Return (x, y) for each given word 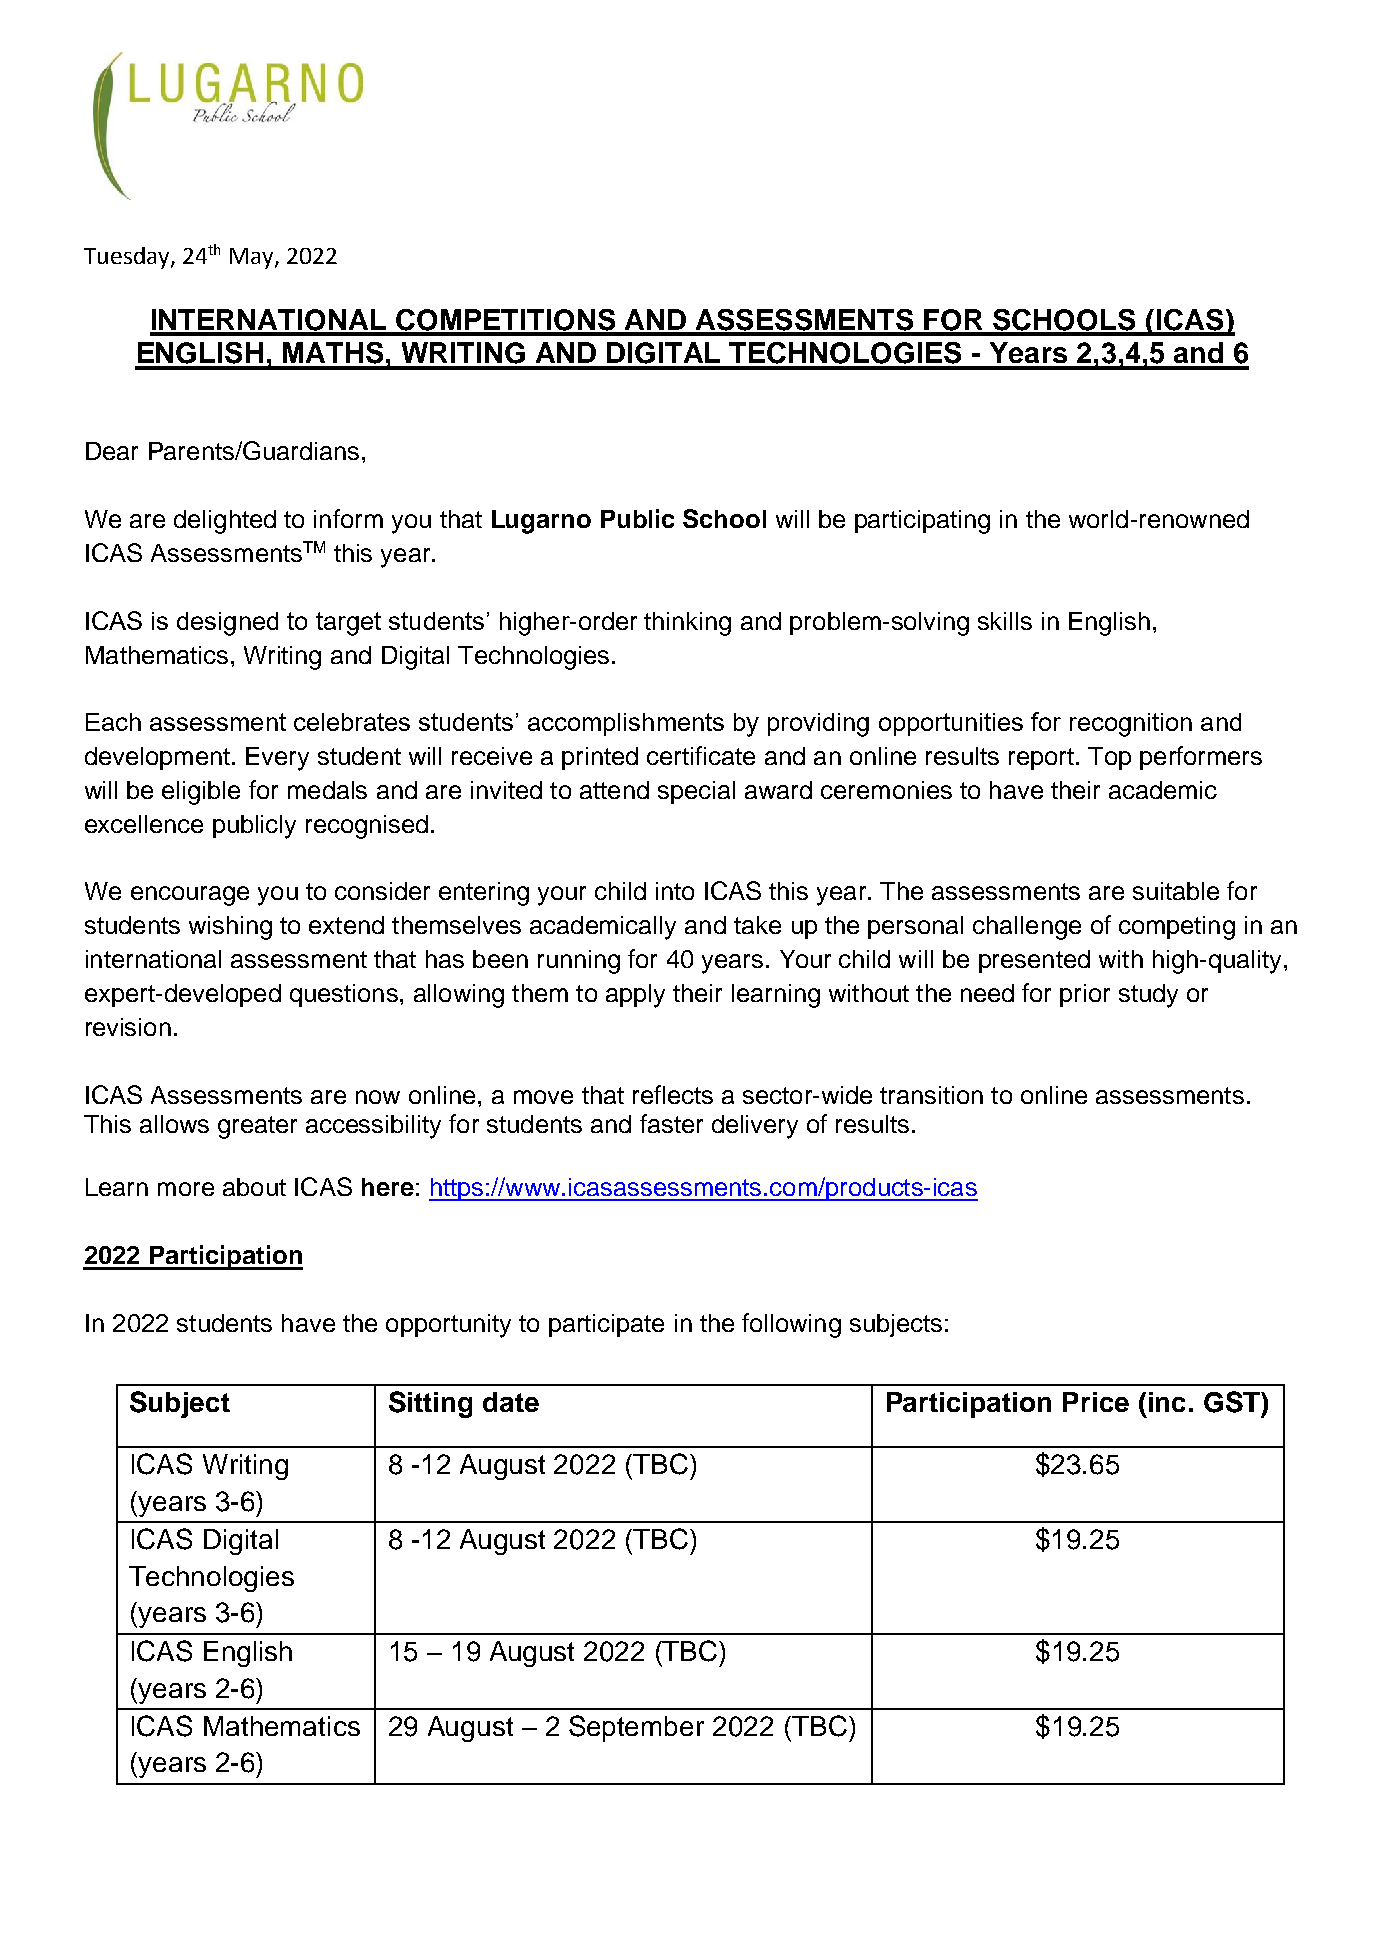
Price (1096, 1402)
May (253, 258)
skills (1005, 621)
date (511, 1402)
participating (922, 522)
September (636, 1728)
